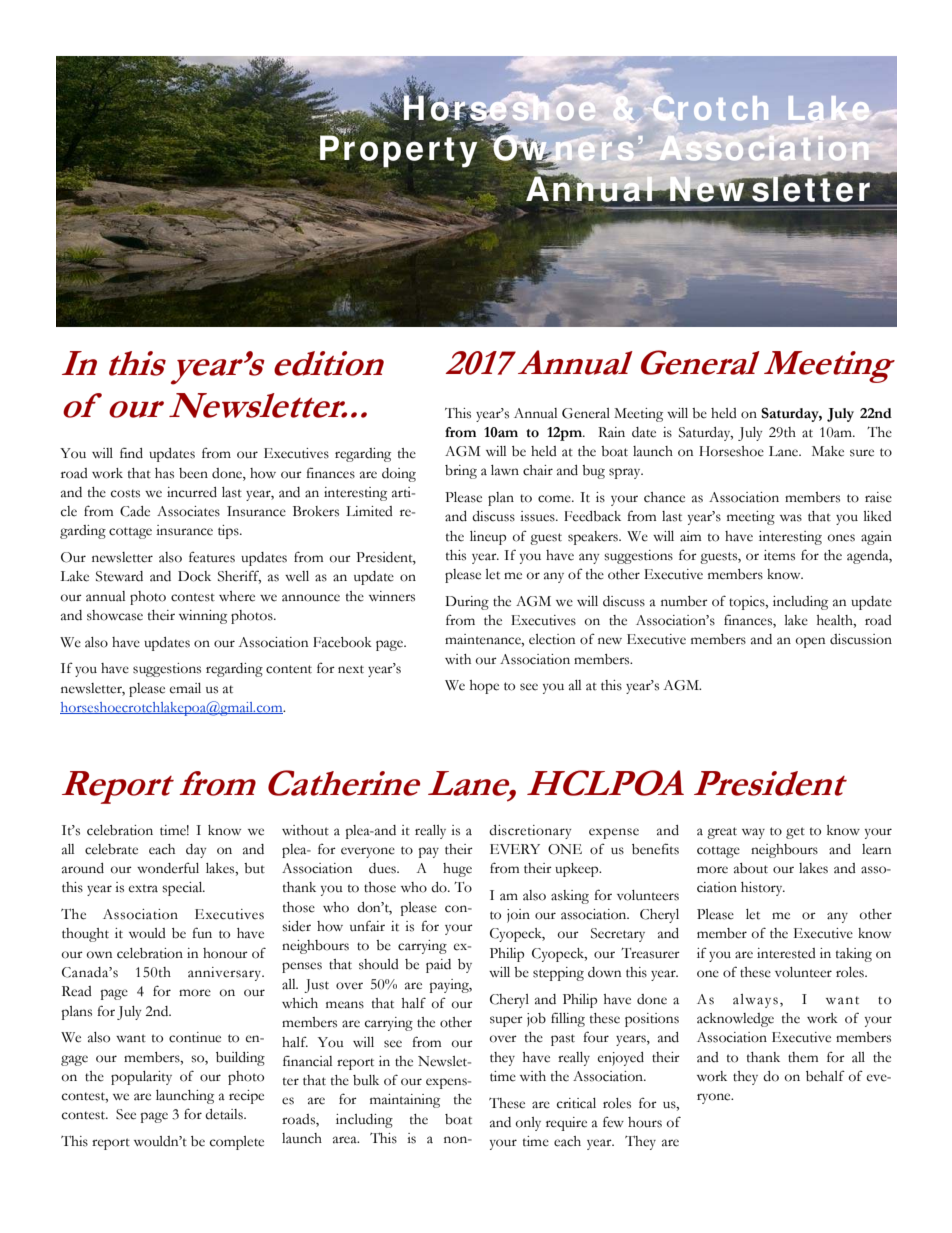  Describe the element at coordinates (645, 1122) in the image. I see `hours` at that location.
